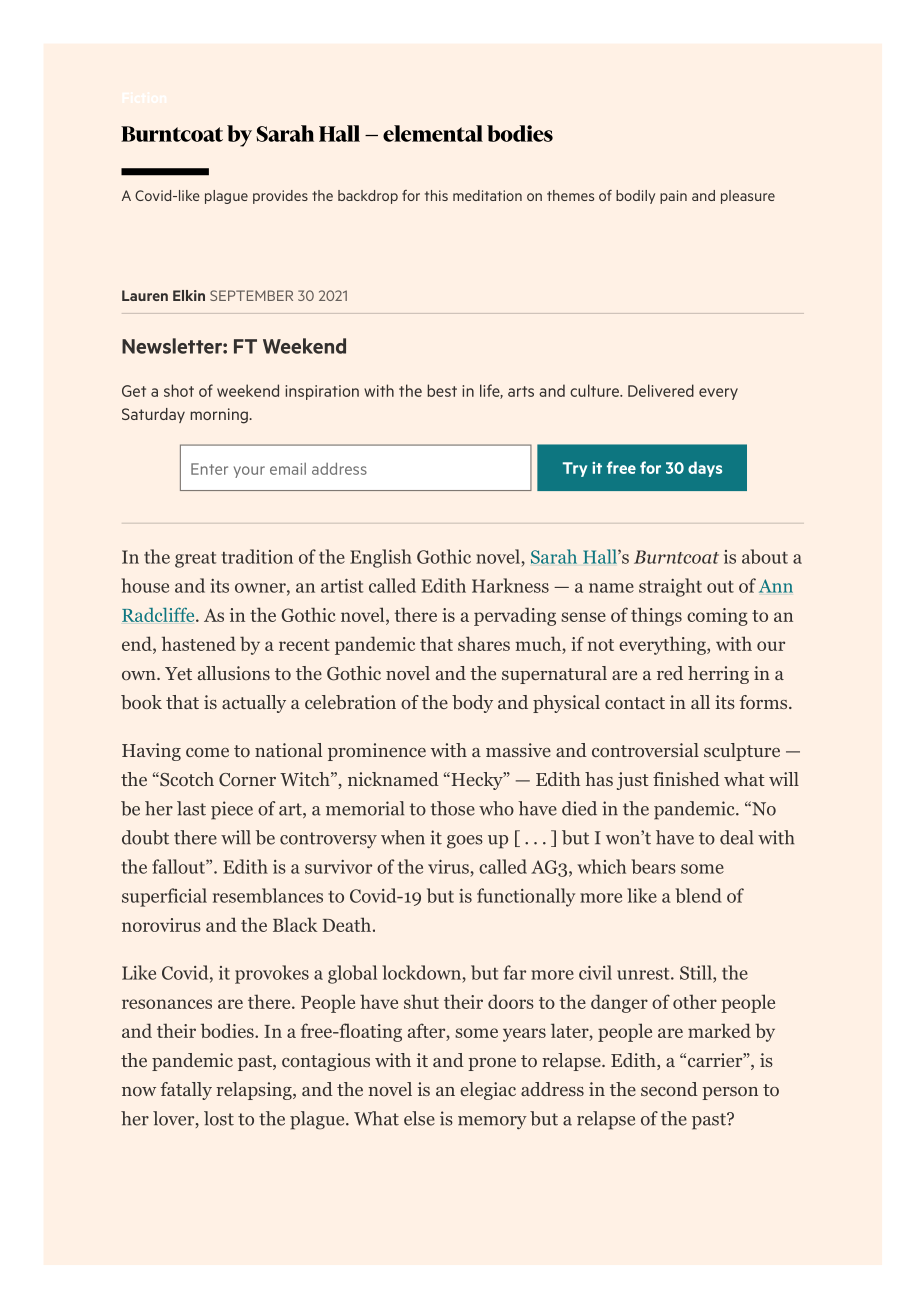 The image size is (924, 1307). What do you see at coordinates (673, 197) in the document?
I see `pain` at bounding box center [673, 197].
